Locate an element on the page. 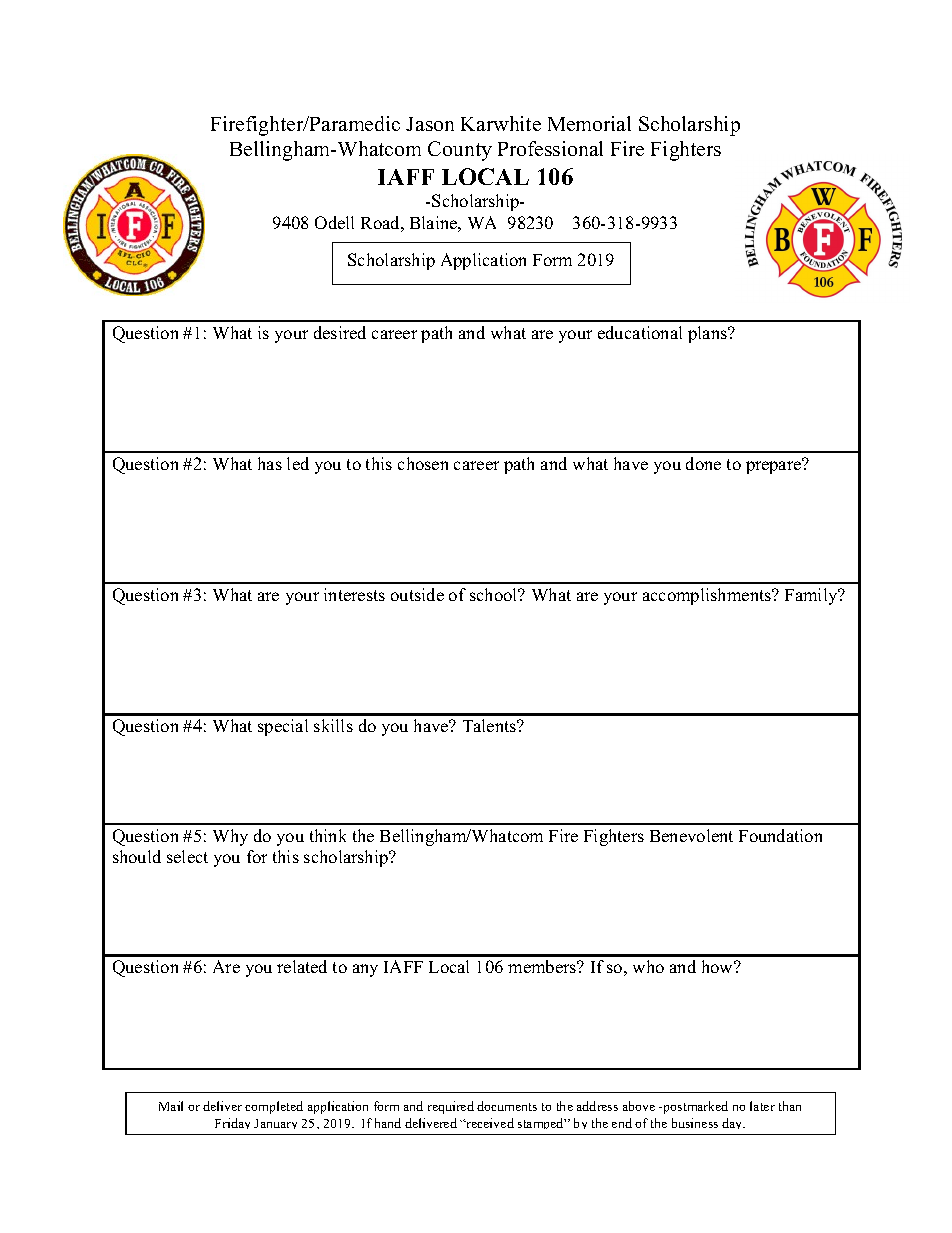 The height and width of the image is (1233, 952). Talents is located at coordinates (491, 725).
